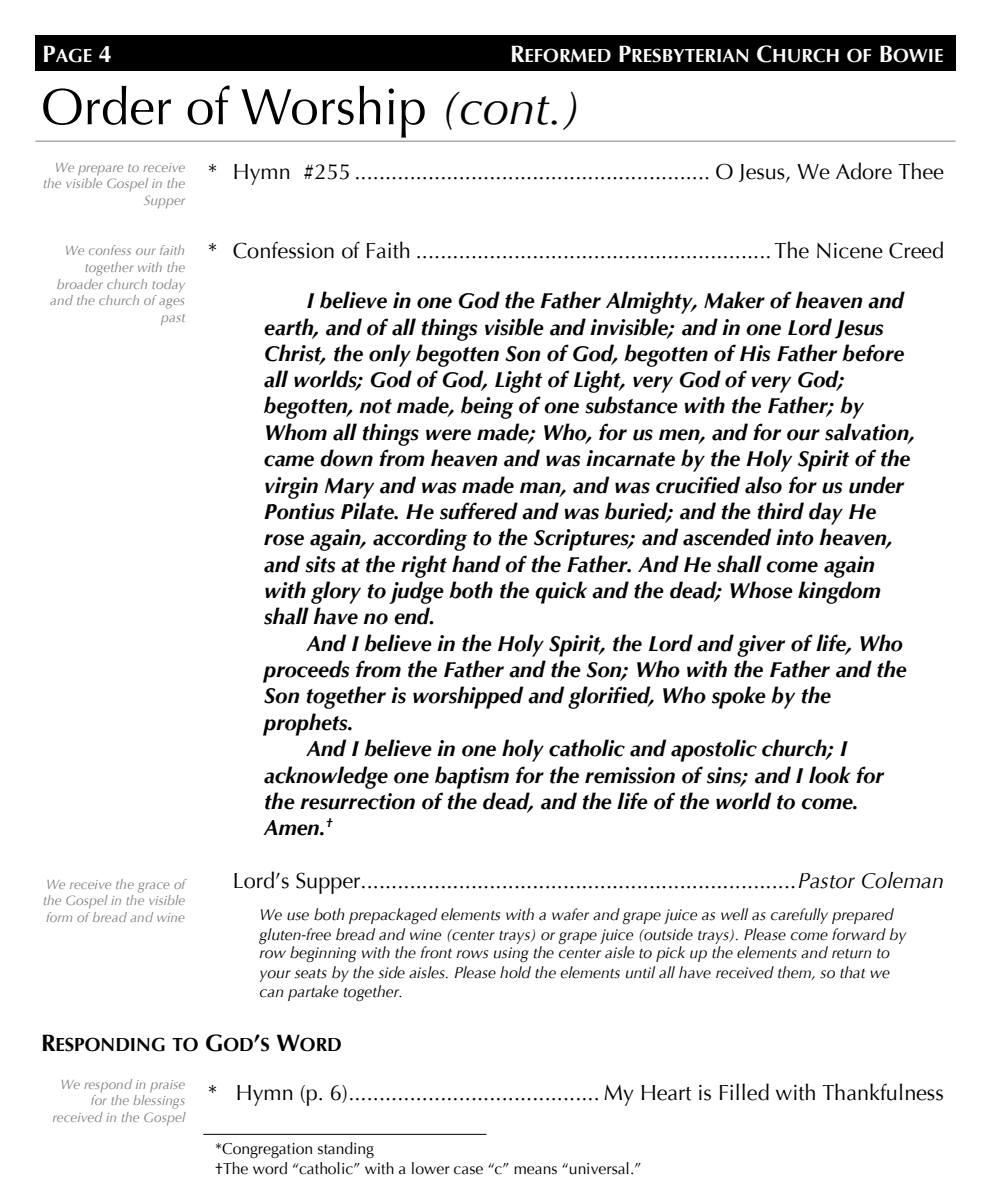 Image resolution: width=991 pixels, height=1204 pixels. I want to click on cont, so click(506, 110).
